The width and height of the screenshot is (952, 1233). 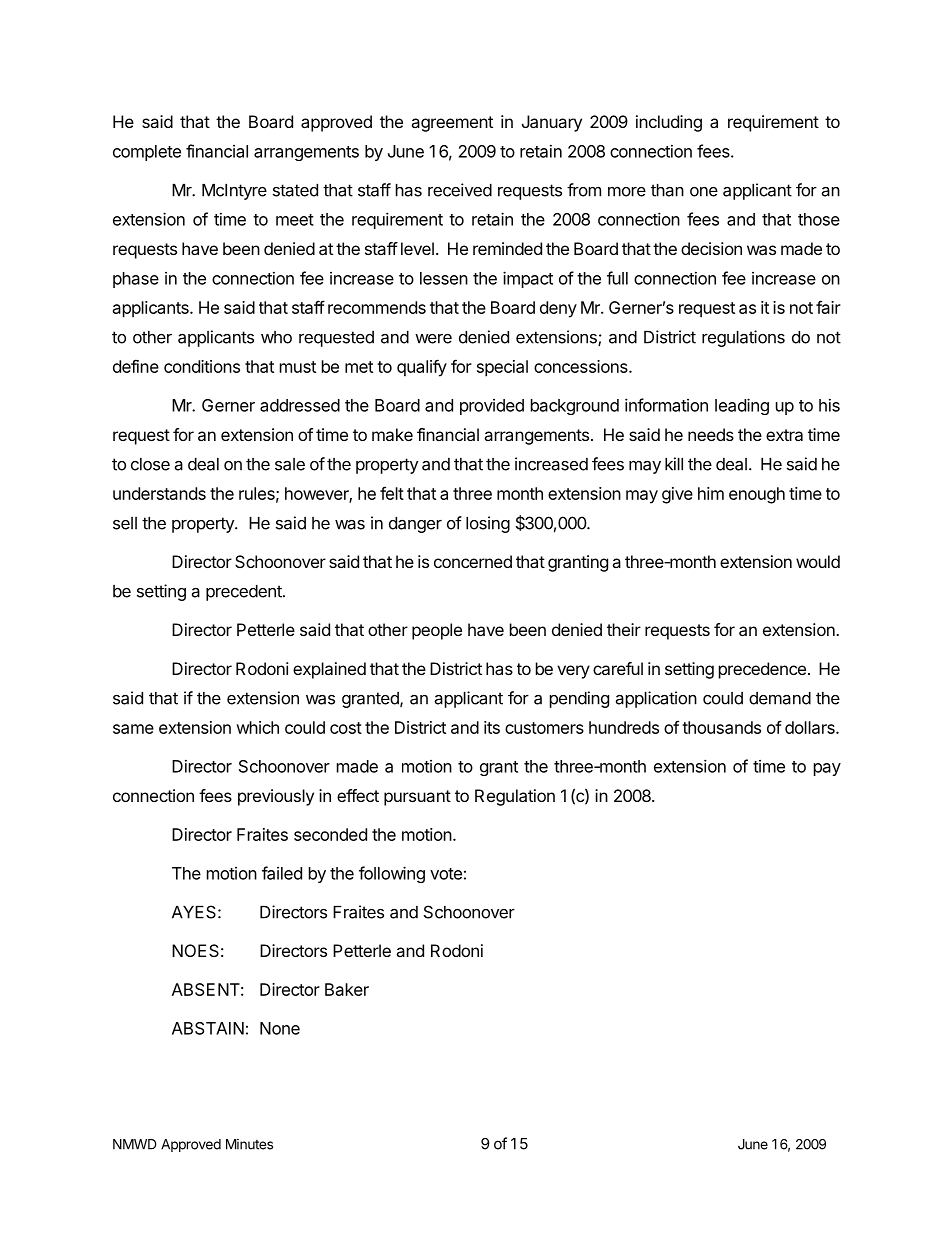 What do you see at coordinates (437, 631) in the screenshot?
I see `people` at bounding box center [437, 631].
